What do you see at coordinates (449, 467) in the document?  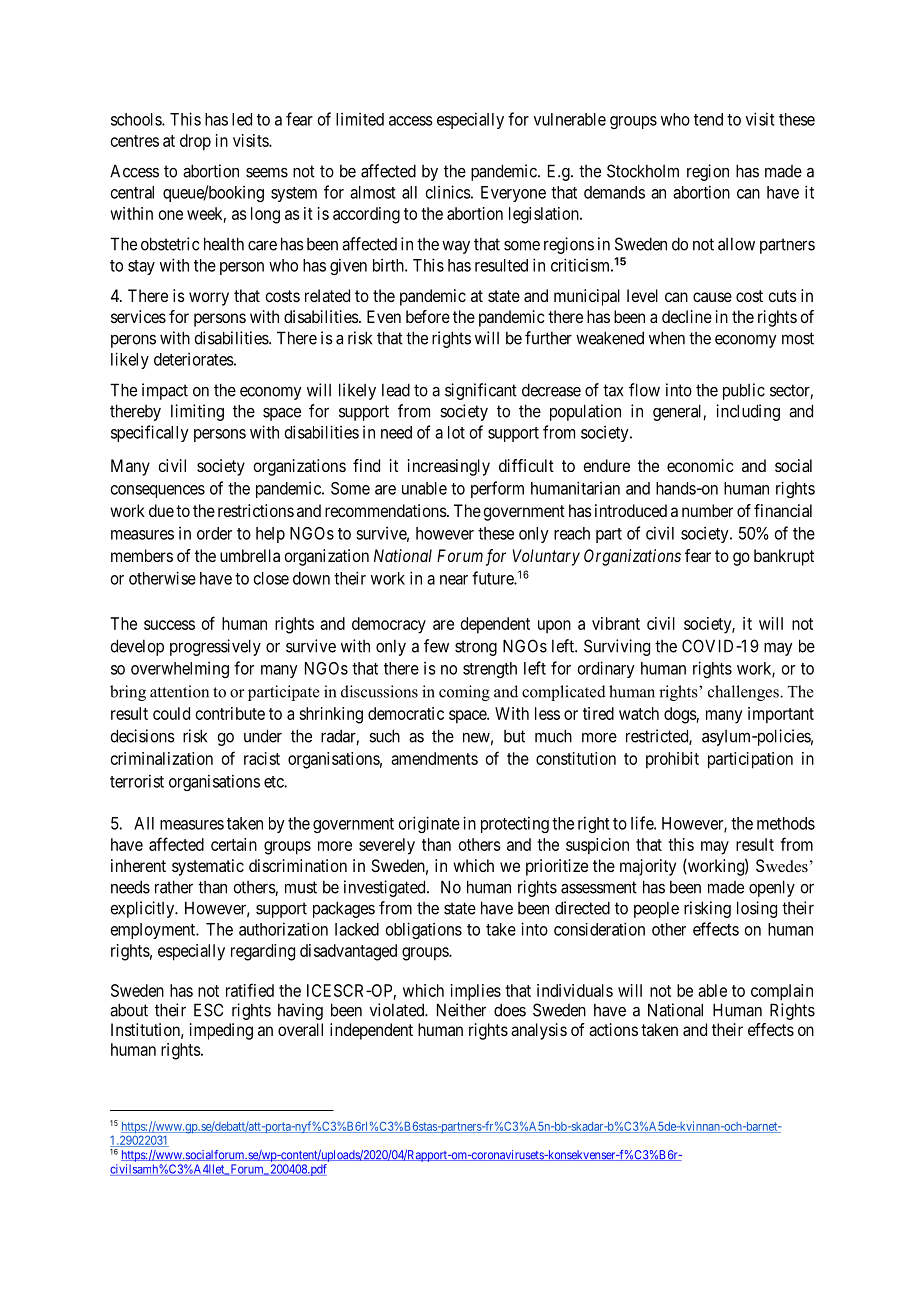 I see `increasingly` at bounding box center [449, 467].
